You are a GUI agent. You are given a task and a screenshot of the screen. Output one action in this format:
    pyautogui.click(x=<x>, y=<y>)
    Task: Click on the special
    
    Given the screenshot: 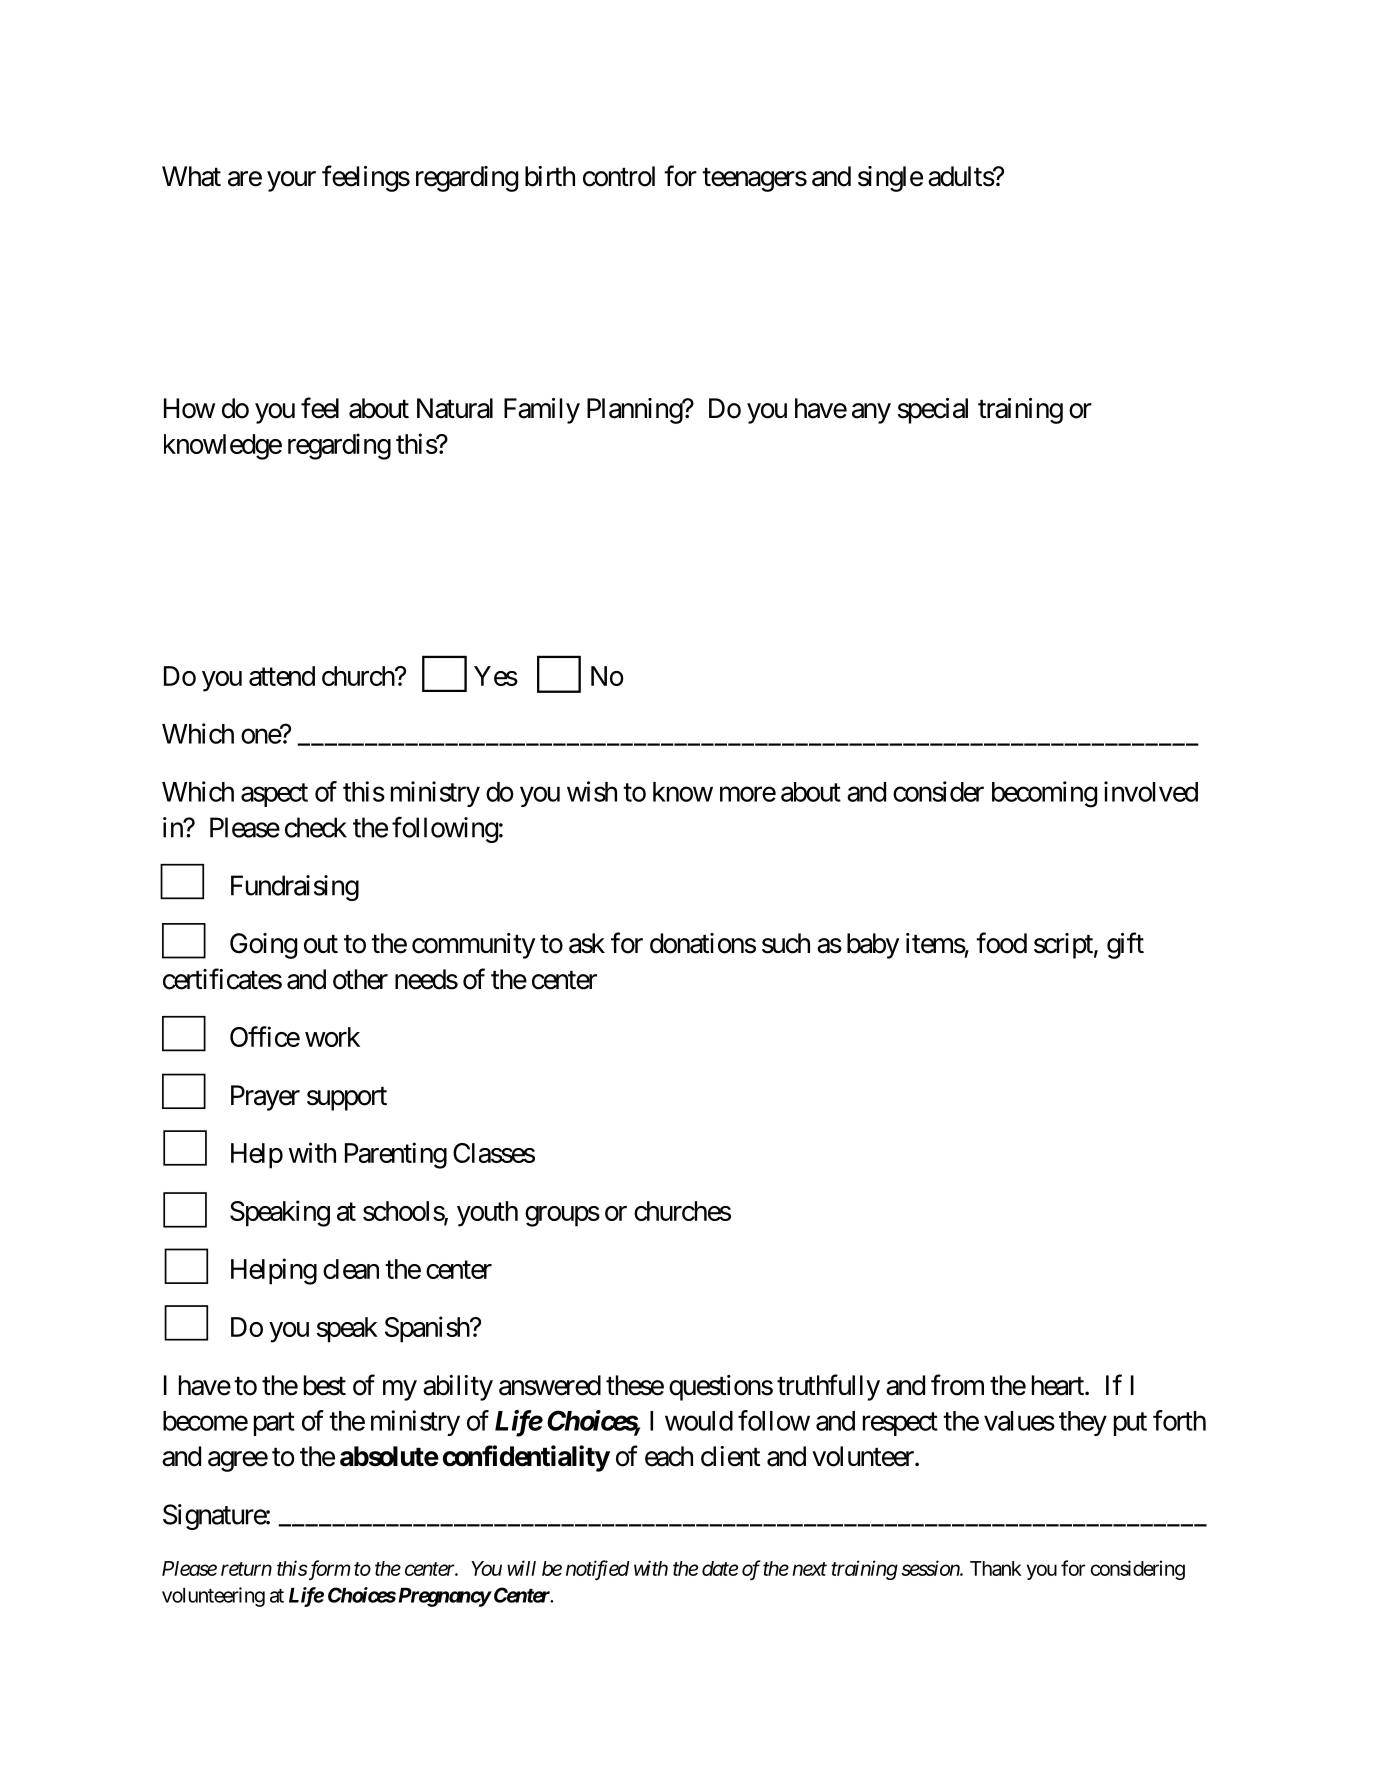 What is the action you would take?
    pyautogui.click(x=933, y=411)
